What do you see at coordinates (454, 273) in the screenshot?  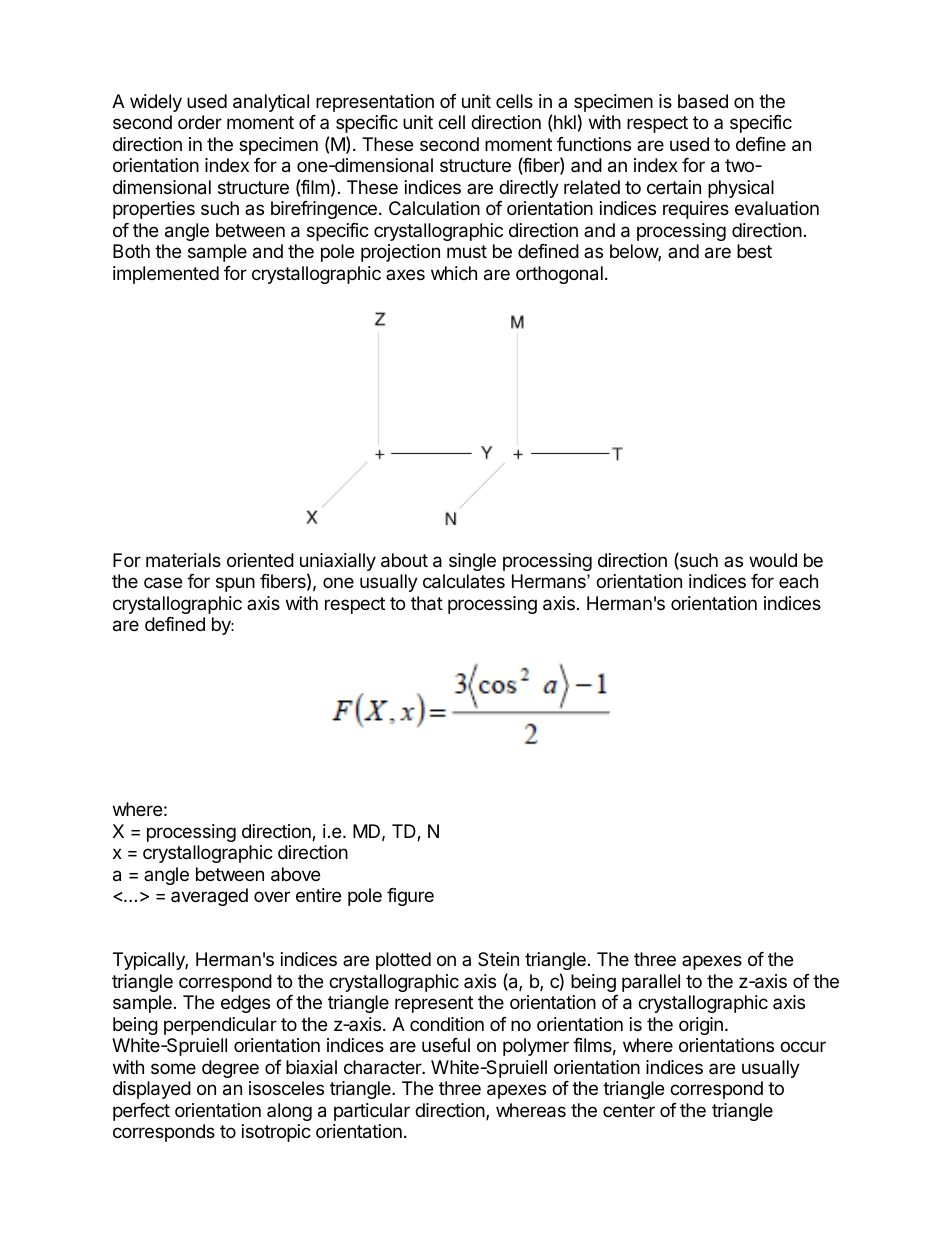 I see `which` at bounding box center [454, 273].
